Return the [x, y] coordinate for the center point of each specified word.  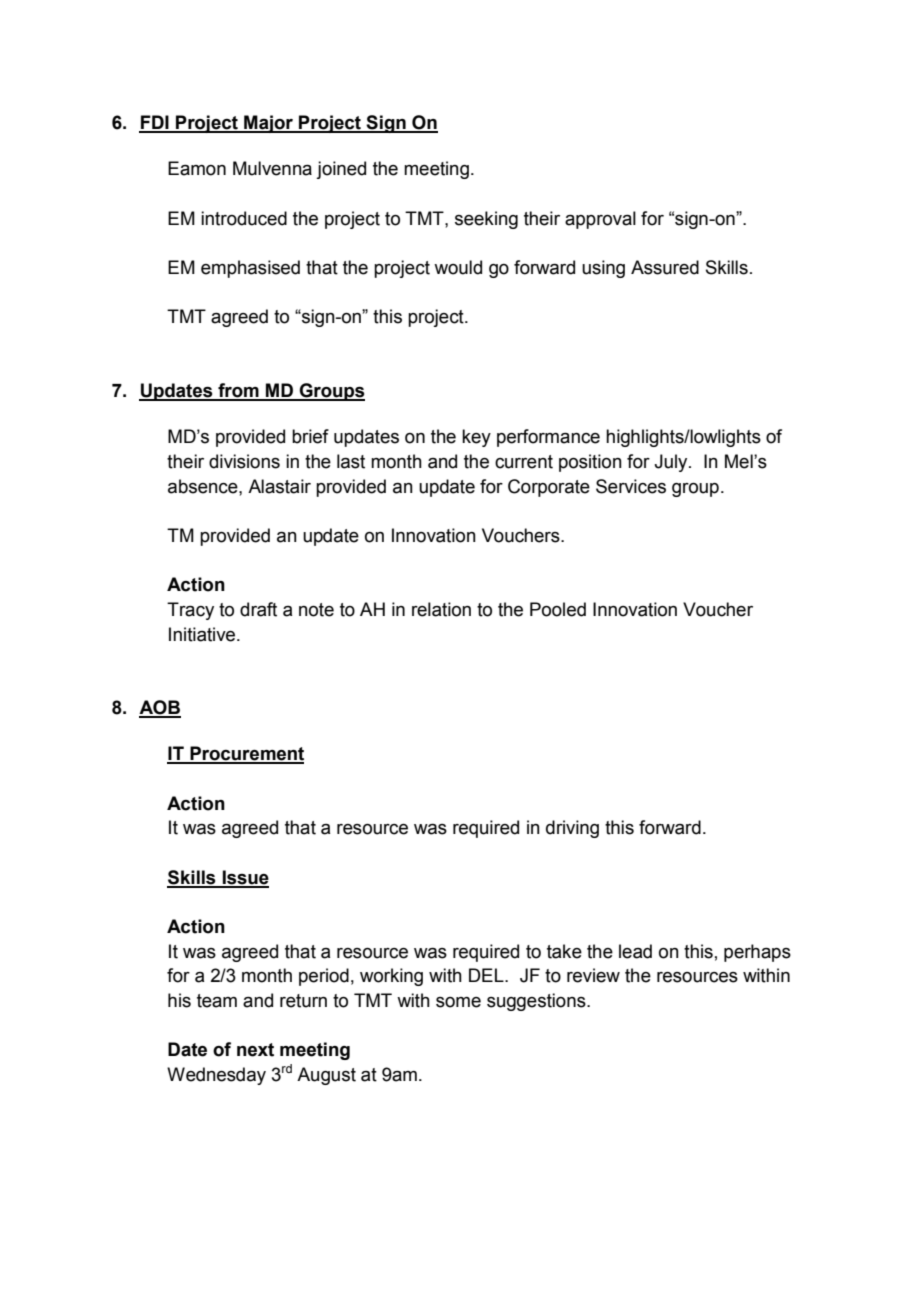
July [672, 463]
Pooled [558, 609]
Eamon [197, 168]
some [458, 1002]
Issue [244, 878]
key [476, 438]
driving [572, 829]
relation [441, 609]
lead [635, 951]
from [238, 391]
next [255, 1050]
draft [258, 609]
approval [600, 220]
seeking [486, 220]
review [593, 975]
